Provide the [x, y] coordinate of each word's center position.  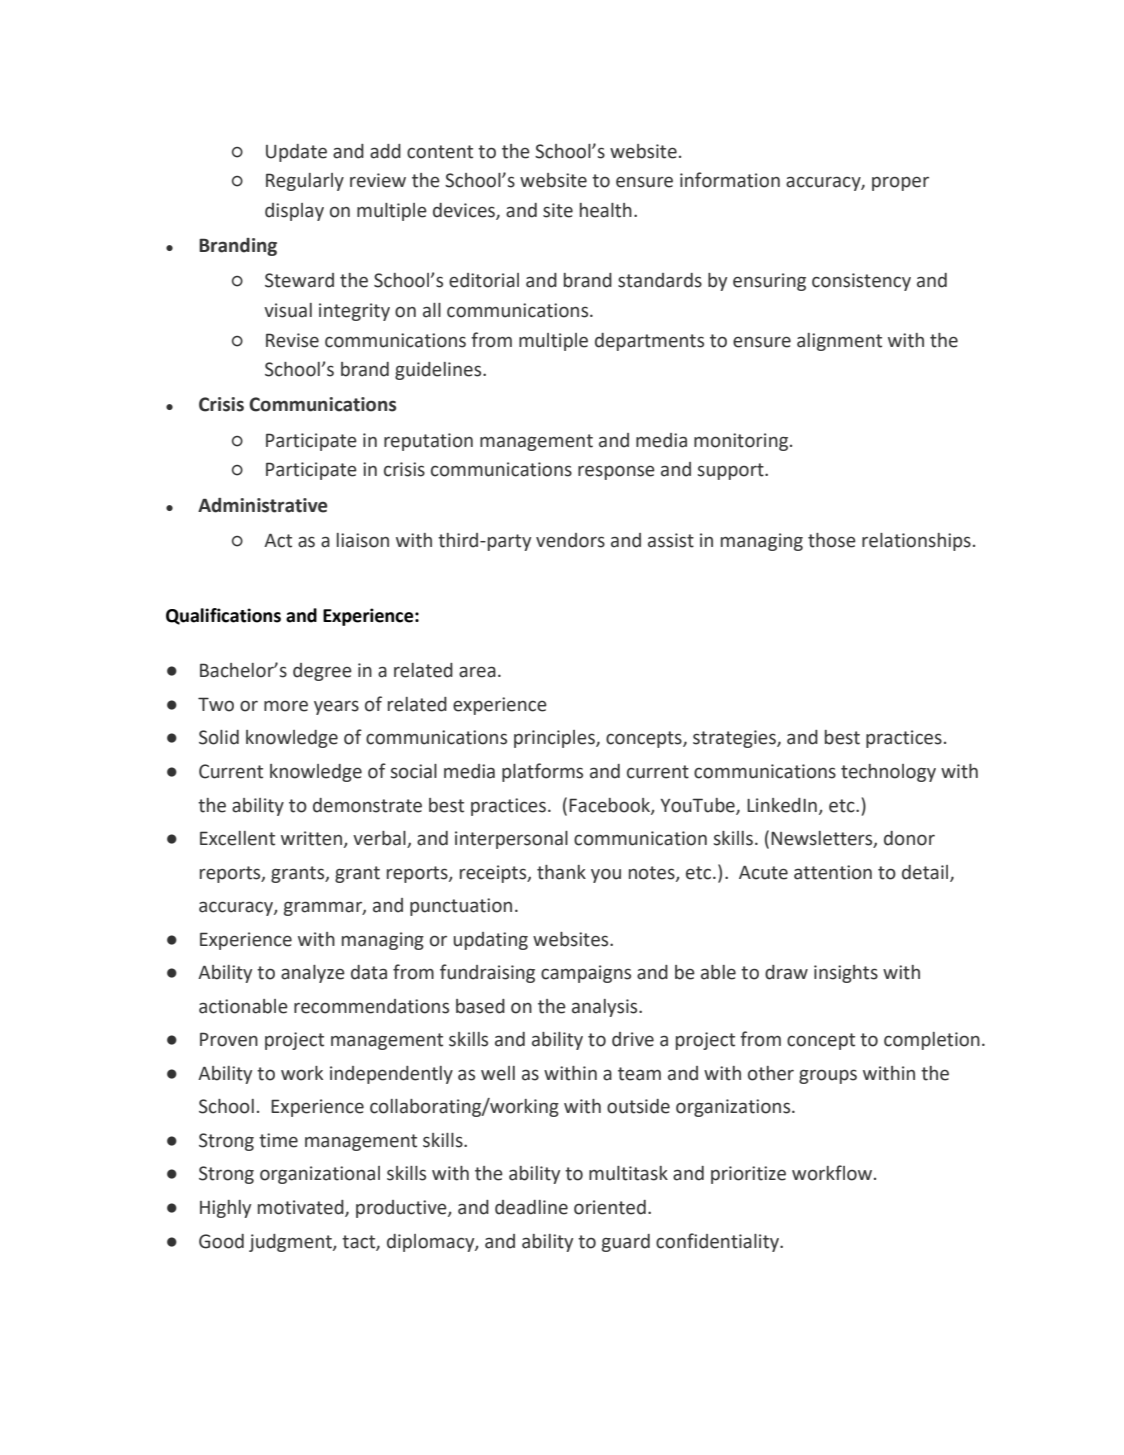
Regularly [305, 182]
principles [555, 739]
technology [888, 773]
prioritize [748, 1175]
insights [846, 974]
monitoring [742, 442]
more [286, 706]
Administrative [263, 505]
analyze [313, 974]
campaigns [586, 974]
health [606, 210]
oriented [610, 1207]
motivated [302, 1208]
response [616, 472]
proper [900, 183]
